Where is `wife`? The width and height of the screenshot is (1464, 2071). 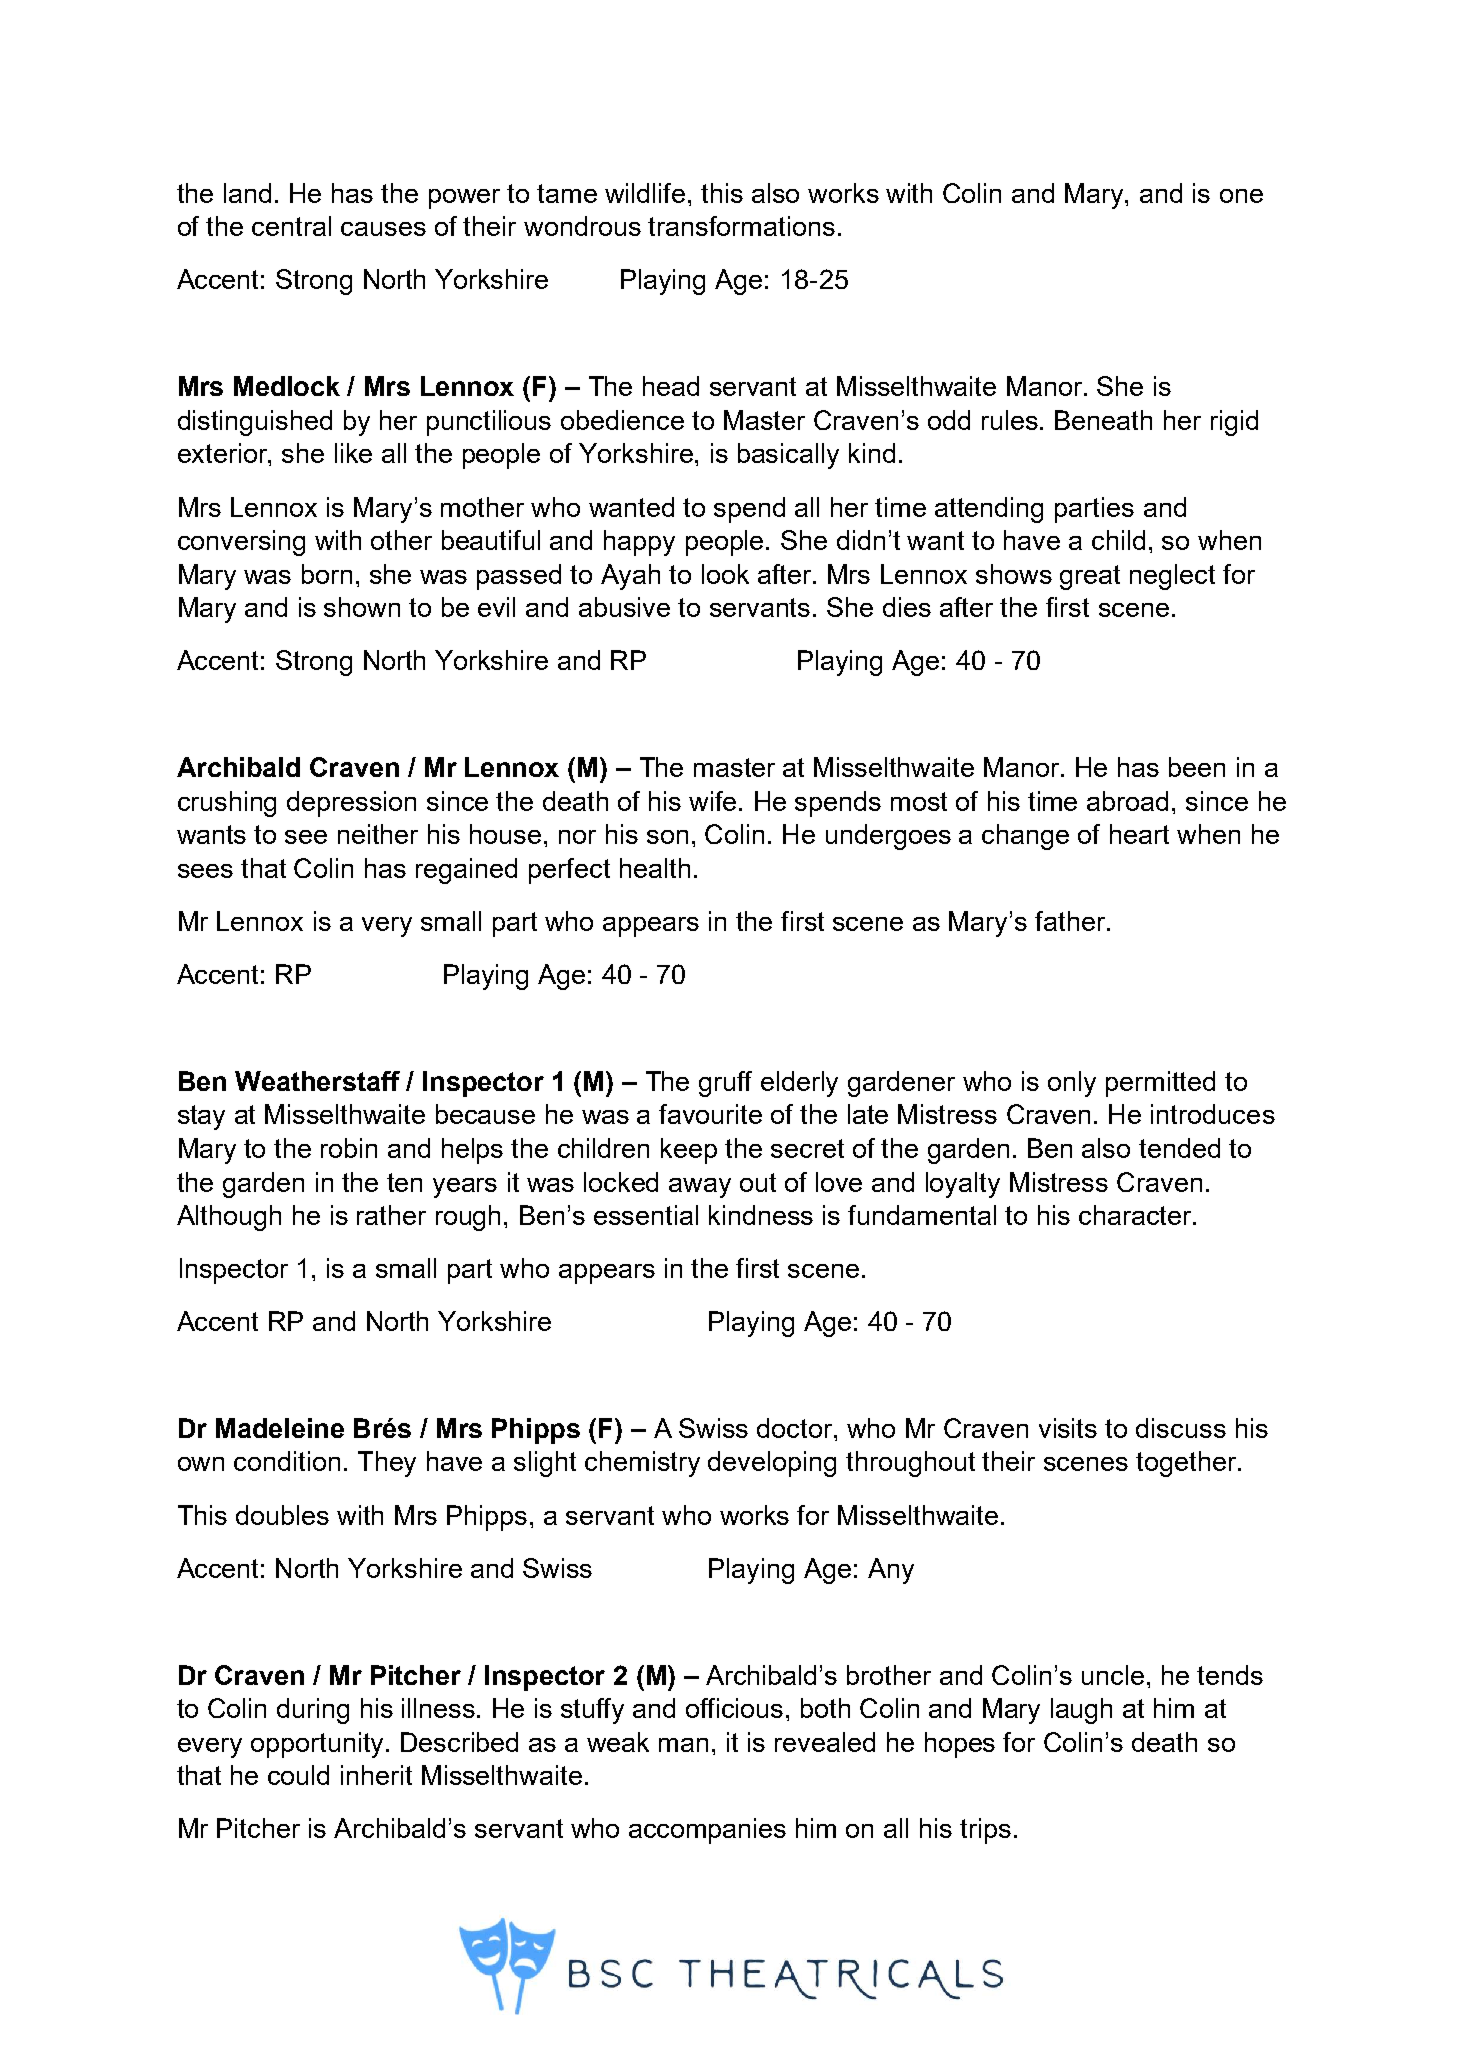 wife is located at coordinates (714, 801).
